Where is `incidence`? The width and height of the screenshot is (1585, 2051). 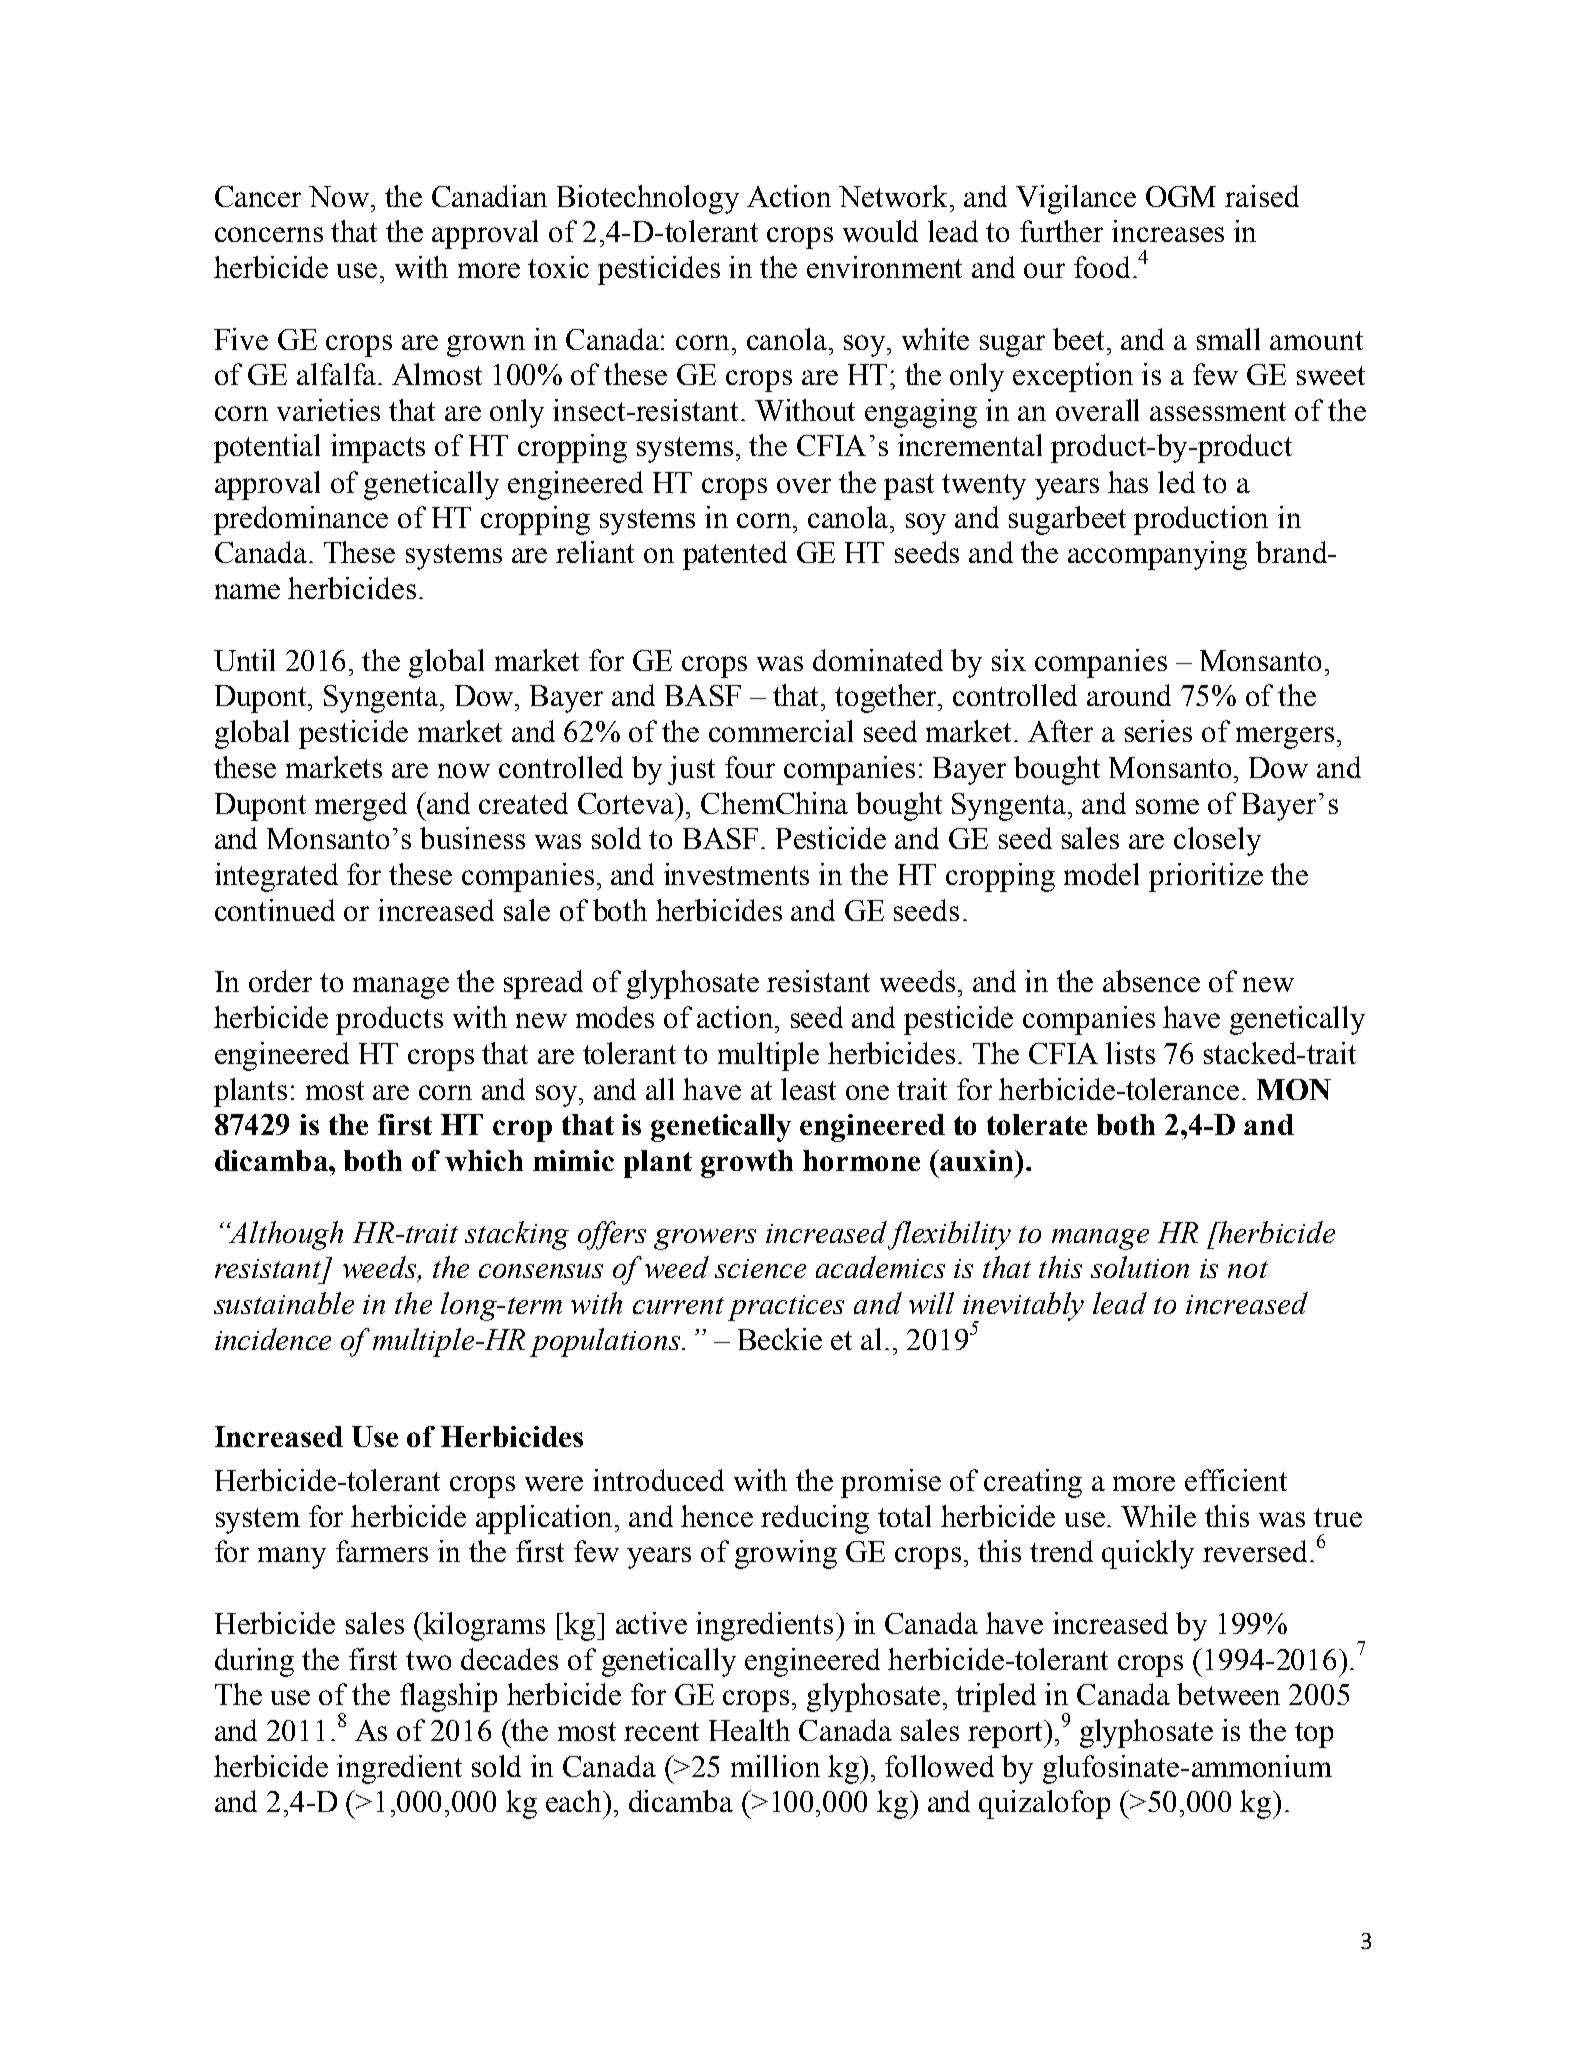 incidence is located at coordinates (273, 1339).
